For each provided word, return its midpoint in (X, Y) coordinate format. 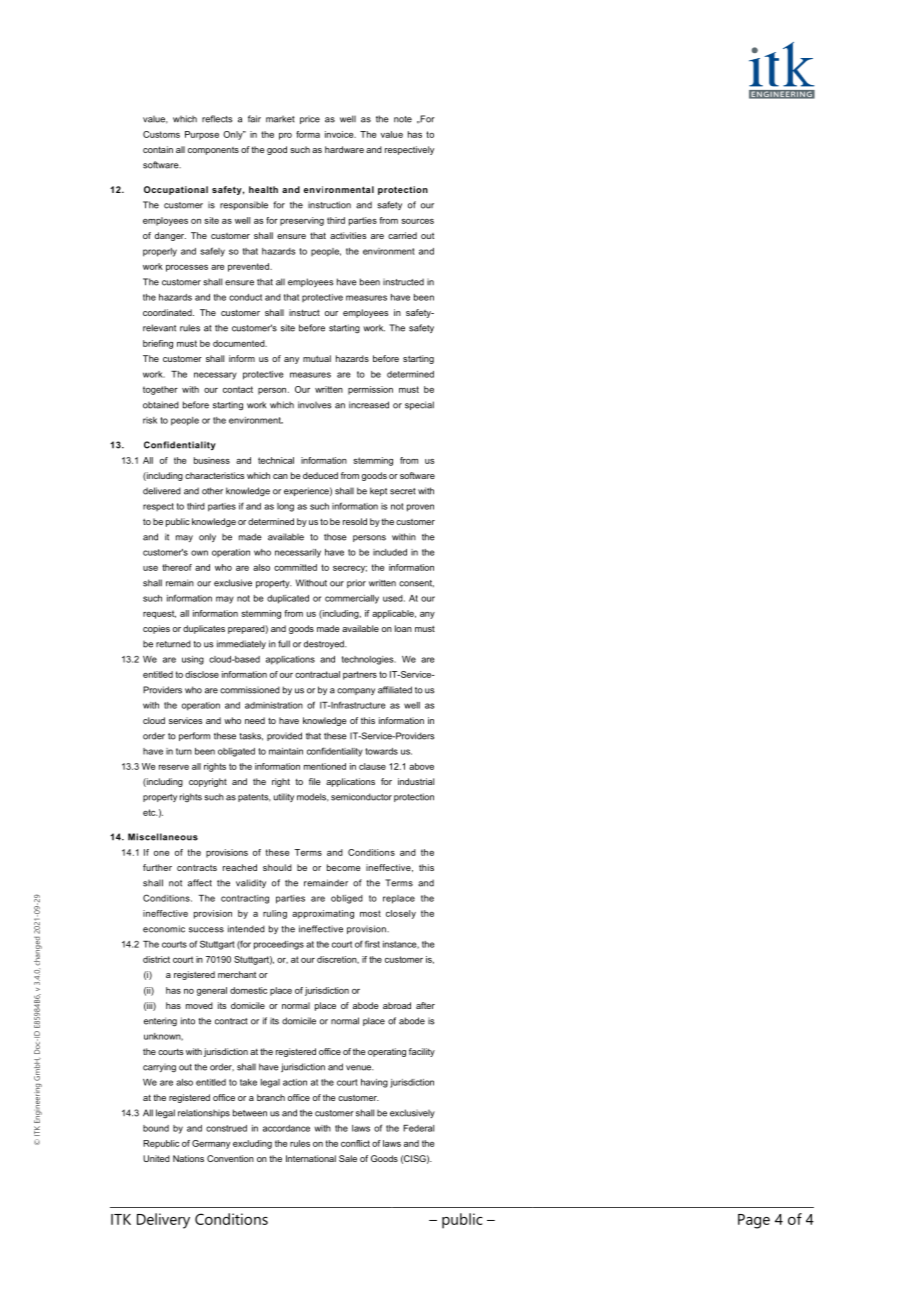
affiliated (395, 690)
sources (417, 221)
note (403, 119)
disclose (202, 674)
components (213, 151)
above (421, 766)
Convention (230, 1158)
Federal (418, 1128)
